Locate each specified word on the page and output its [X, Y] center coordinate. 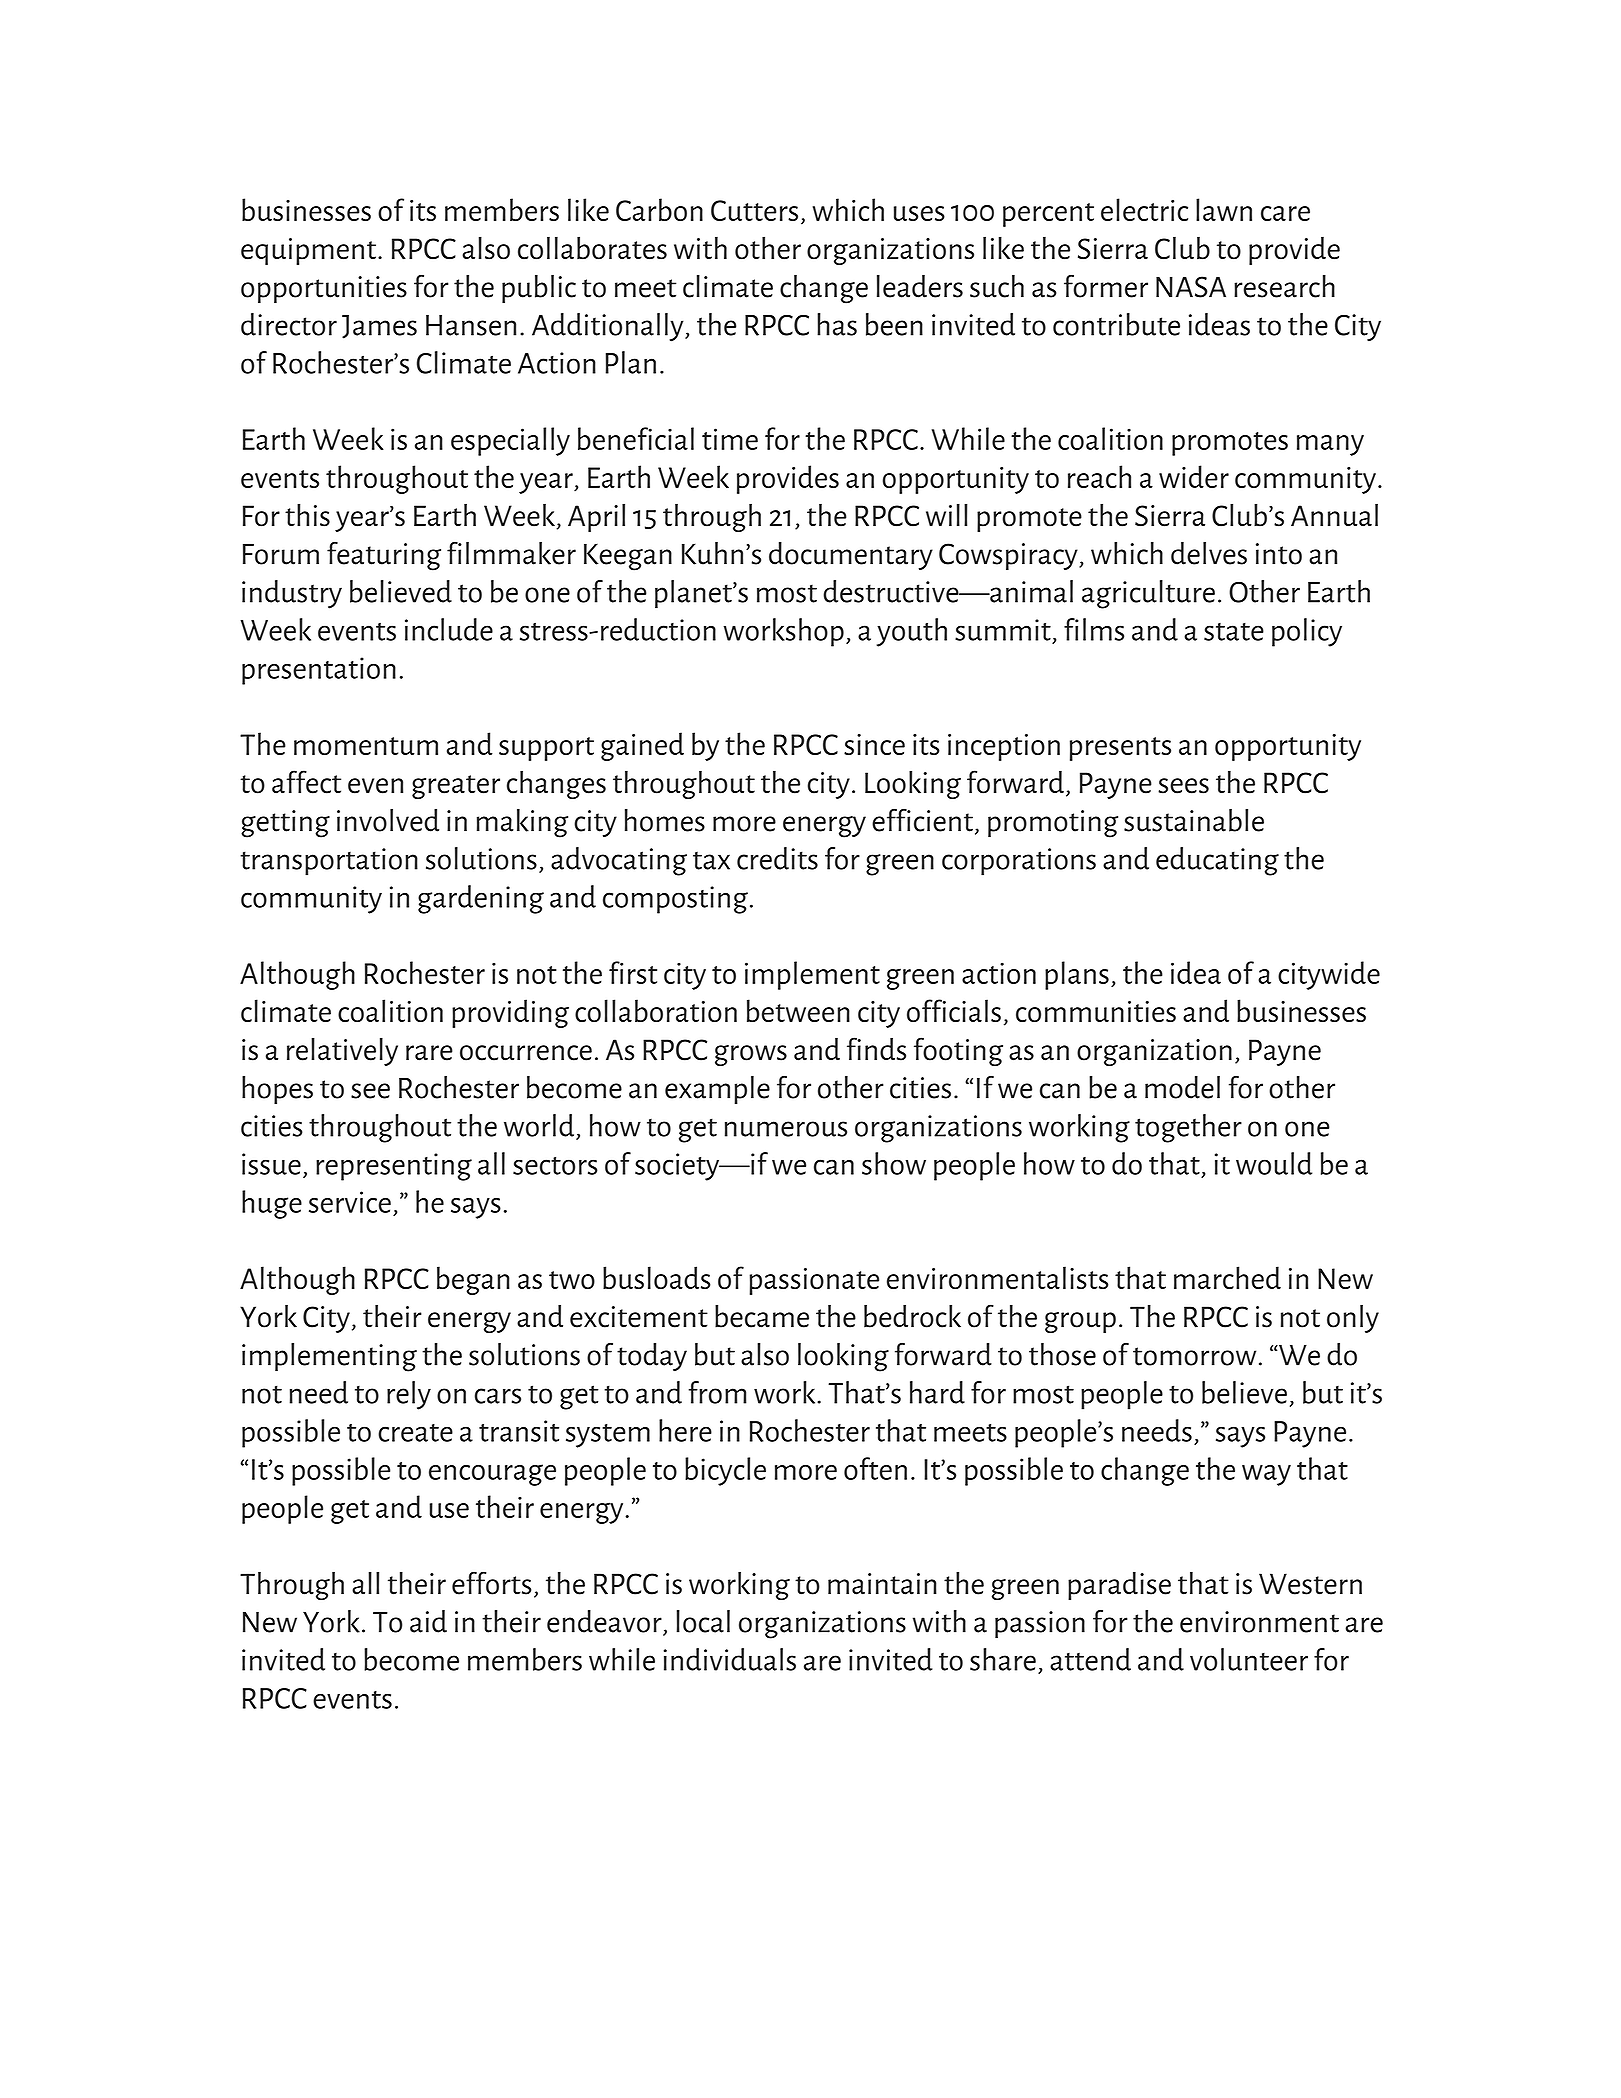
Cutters [754, 210]
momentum [366, 746]
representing [394, 1167]
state [1234, 632]
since [874, 744]
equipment [308, 251]
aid [428, 1621]
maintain [882, 1584]
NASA [1191, 287]
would [1274, 1163]
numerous [786, 1129]
